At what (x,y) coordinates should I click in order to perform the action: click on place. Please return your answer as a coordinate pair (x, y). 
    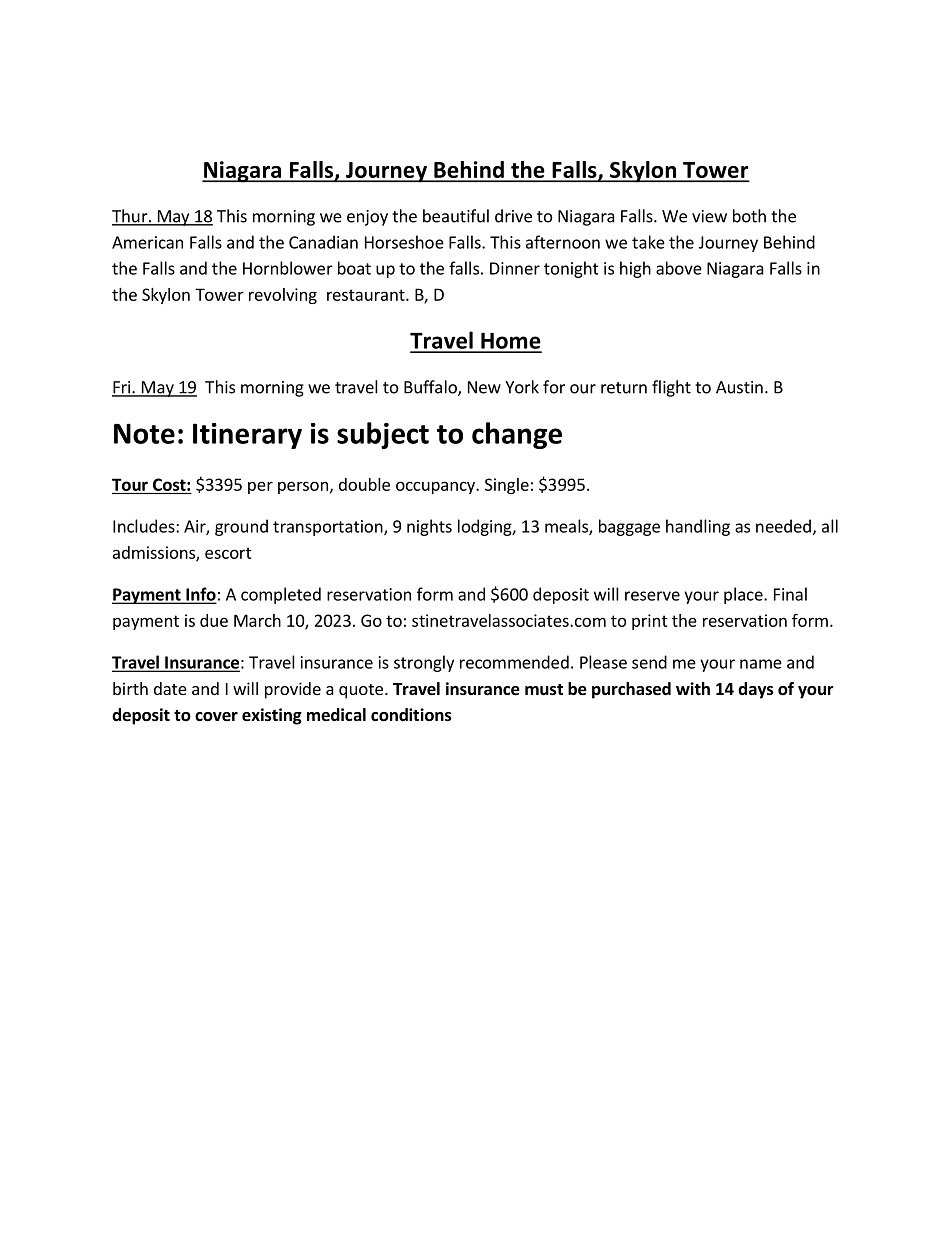
    Looking at the image, I should click on (744, 595).
